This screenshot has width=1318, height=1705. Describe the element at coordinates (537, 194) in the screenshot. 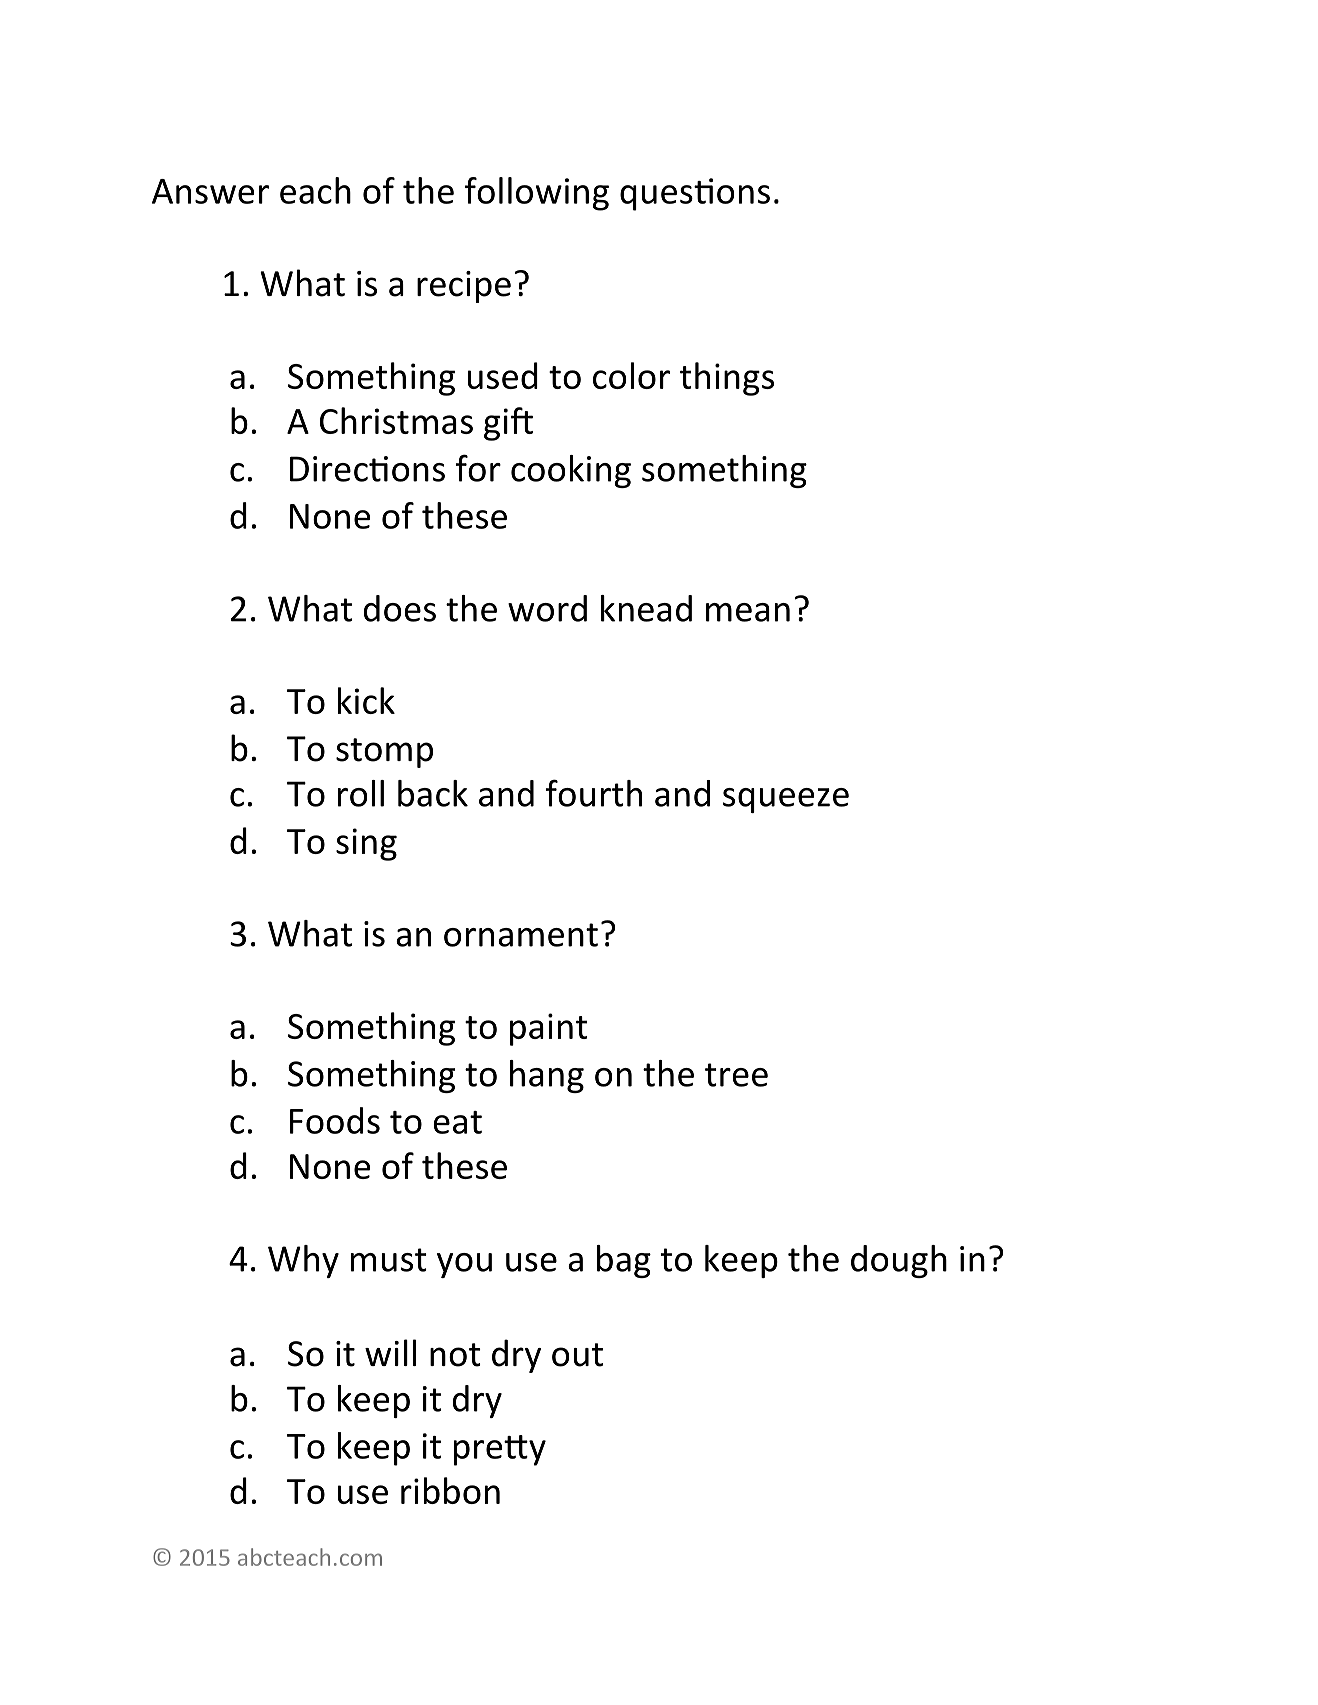

I see `following` at that location.
